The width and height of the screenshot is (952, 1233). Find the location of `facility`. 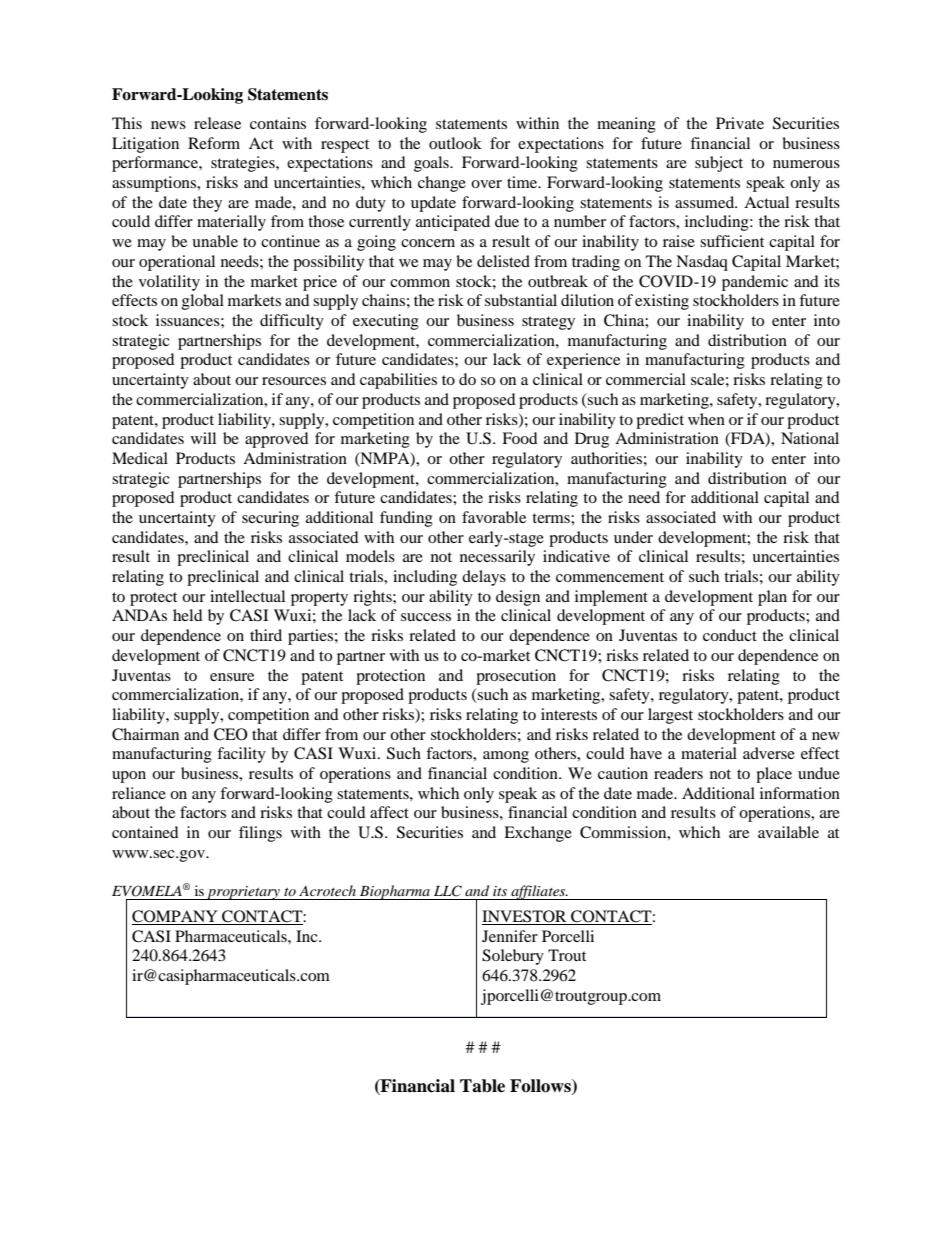

facility is located at coordinates (241, 755).
